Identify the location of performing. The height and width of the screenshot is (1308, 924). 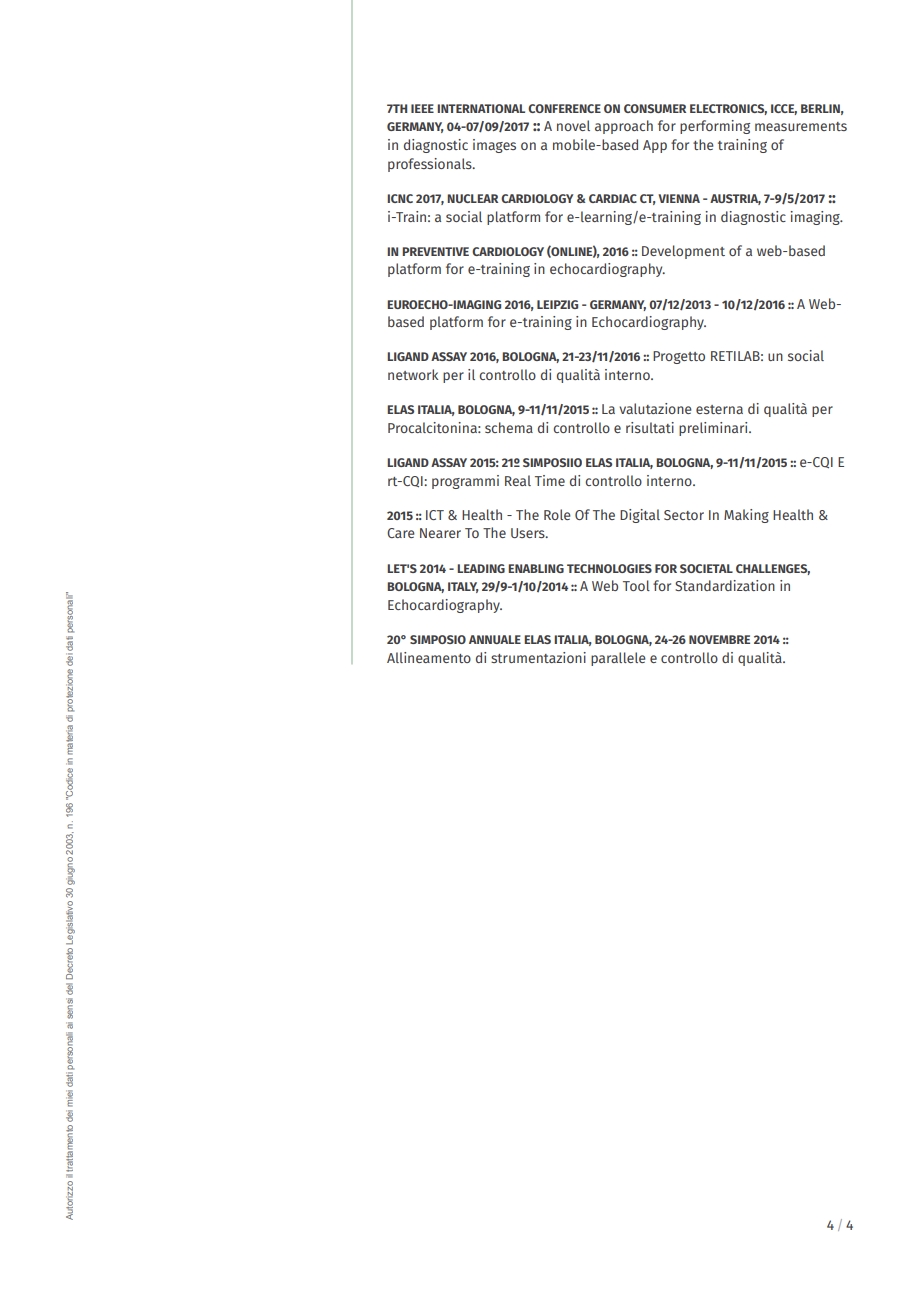
(715, 127).
